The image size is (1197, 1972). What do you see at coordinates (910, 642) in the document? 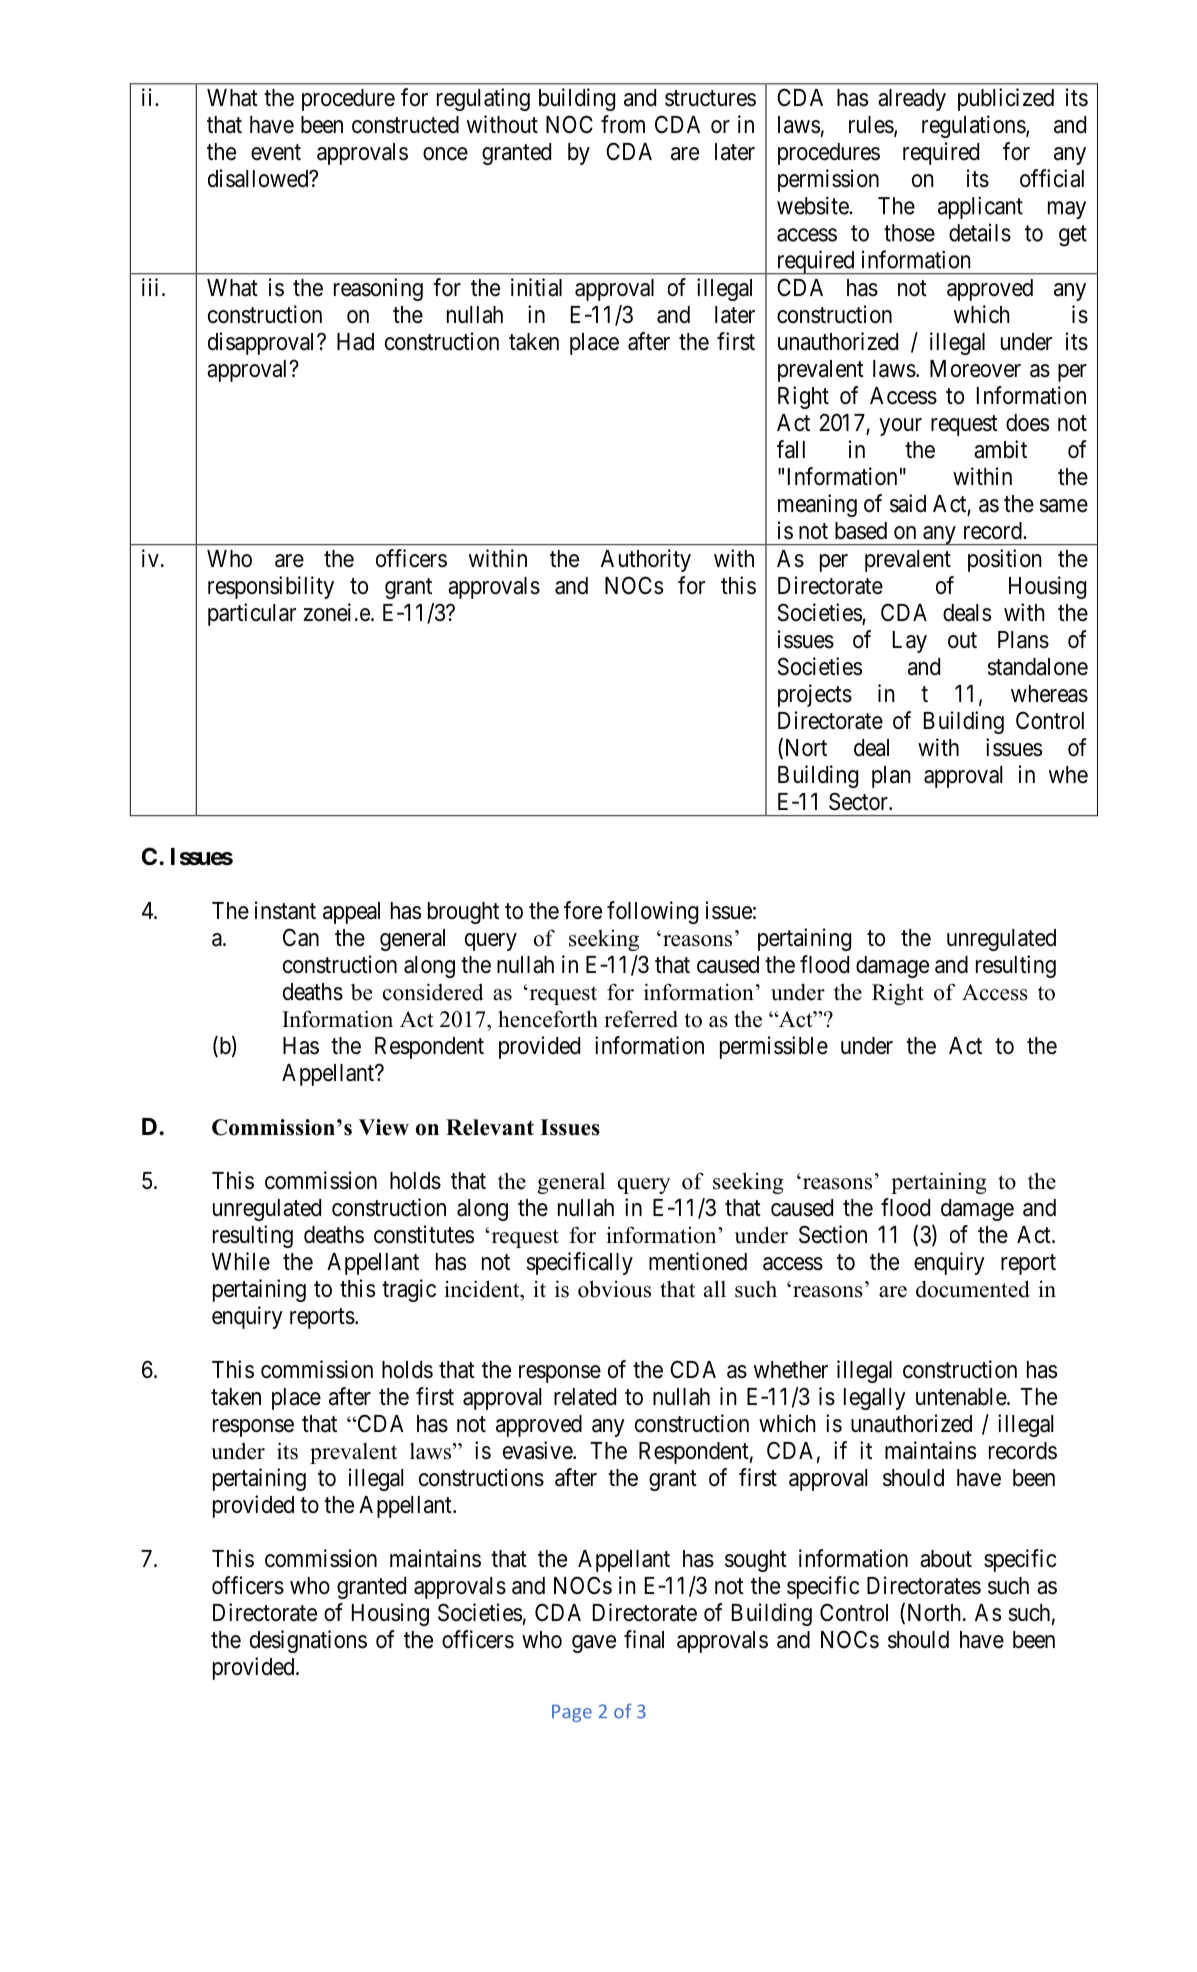
I see `Lay` at bounding box center [910, 642].
